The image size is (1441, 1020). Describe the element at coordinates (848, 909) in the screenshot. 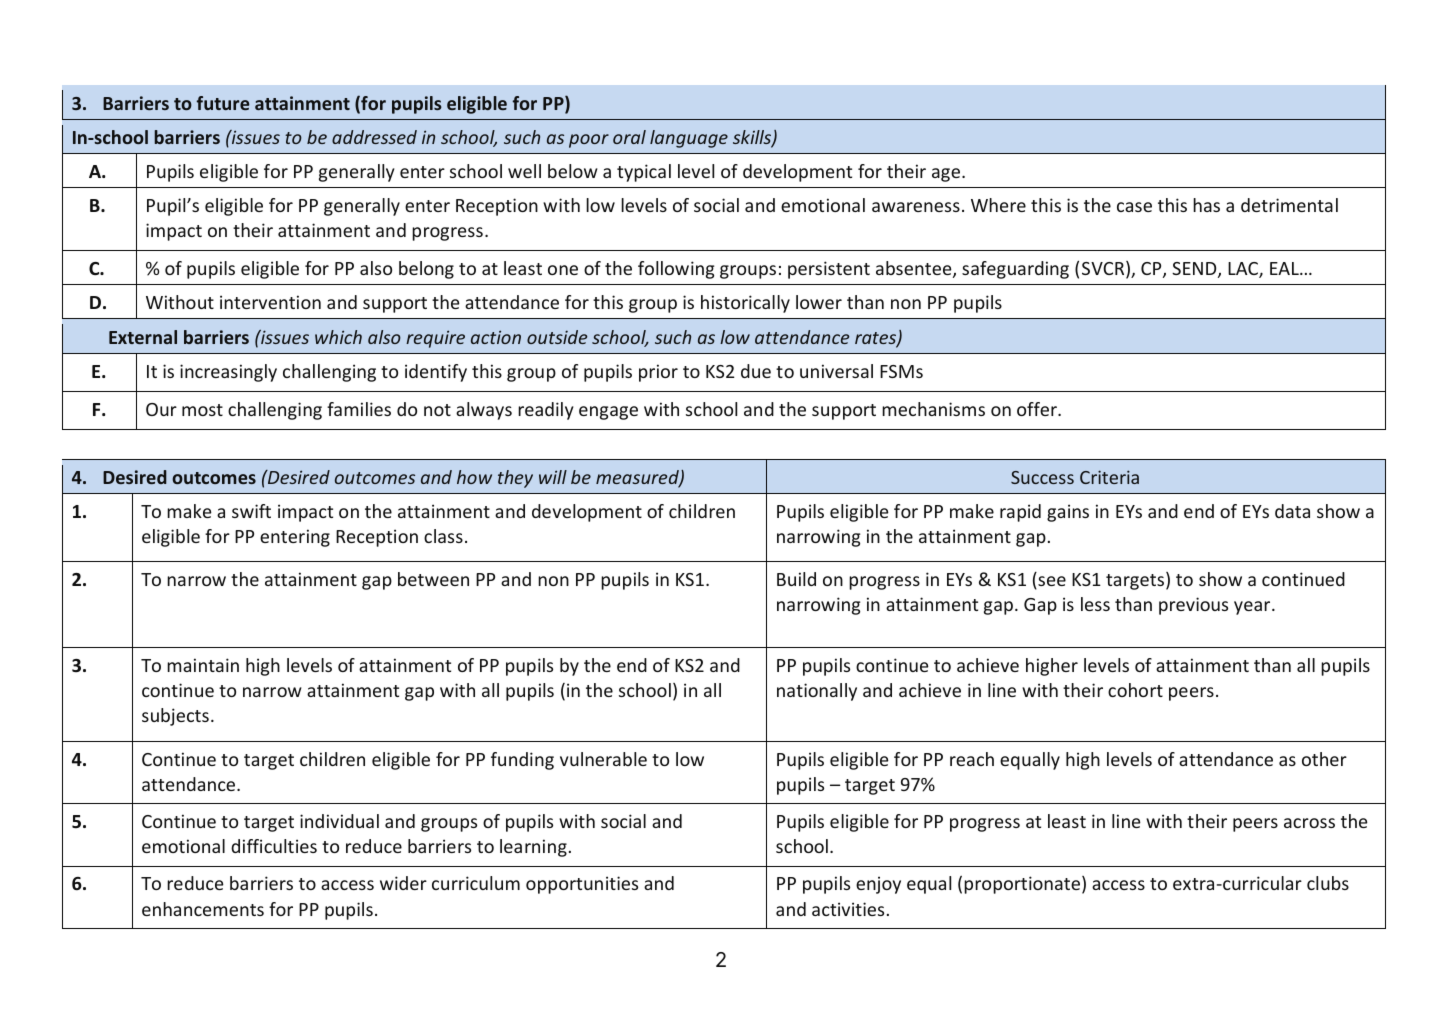

I see `activities` at that location.
